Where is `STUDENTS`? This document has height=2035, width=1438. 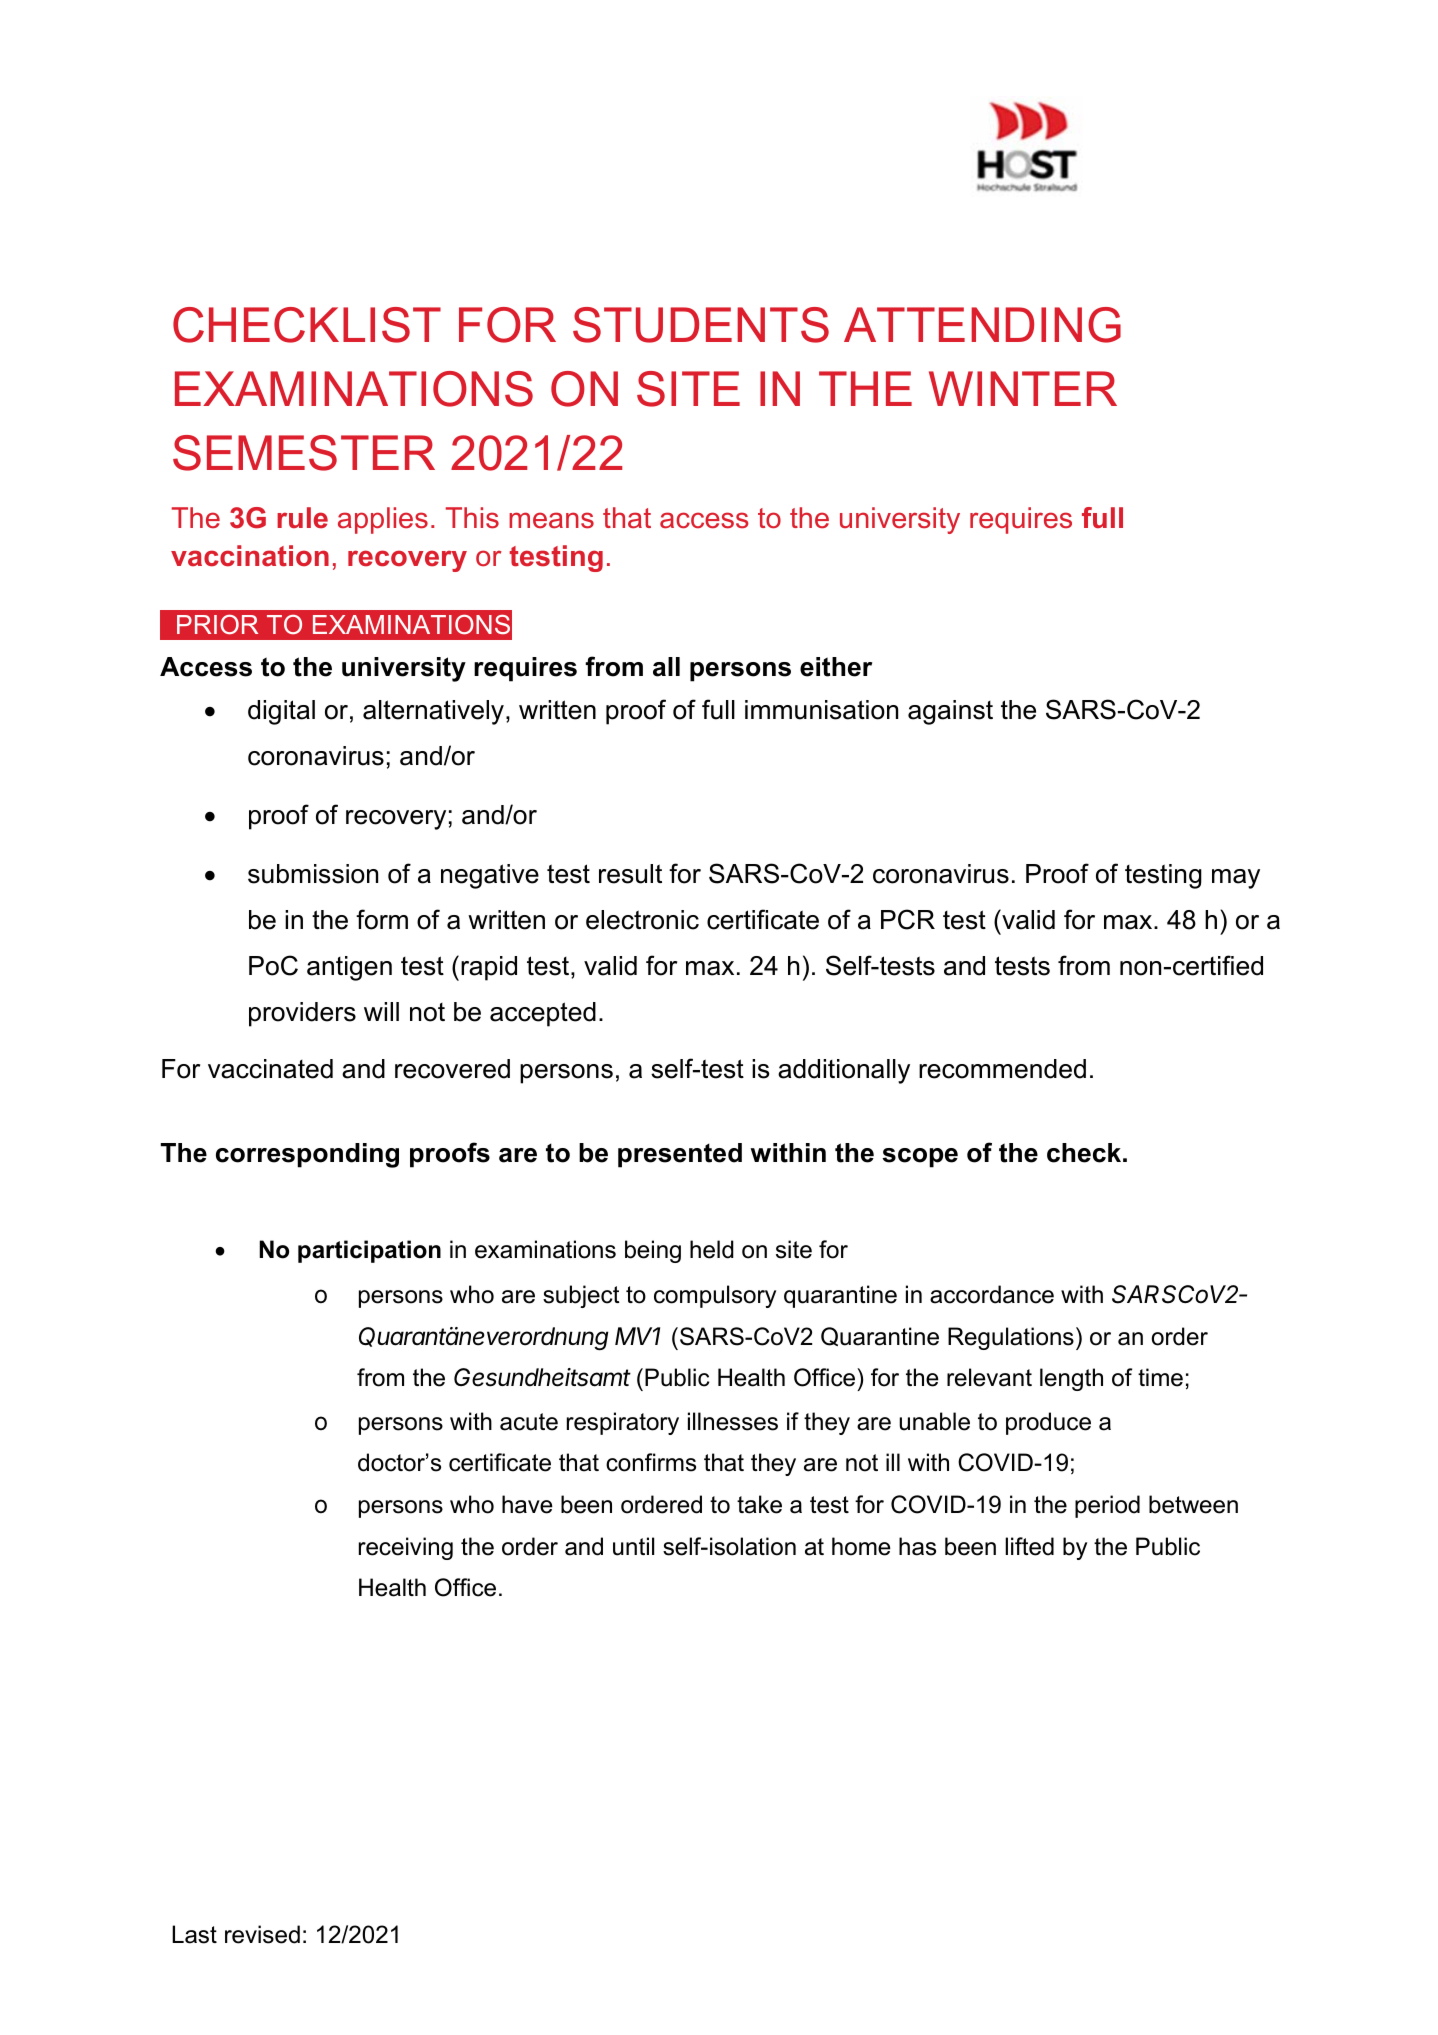 STUDENTS is located at coordinates (701, 325).
